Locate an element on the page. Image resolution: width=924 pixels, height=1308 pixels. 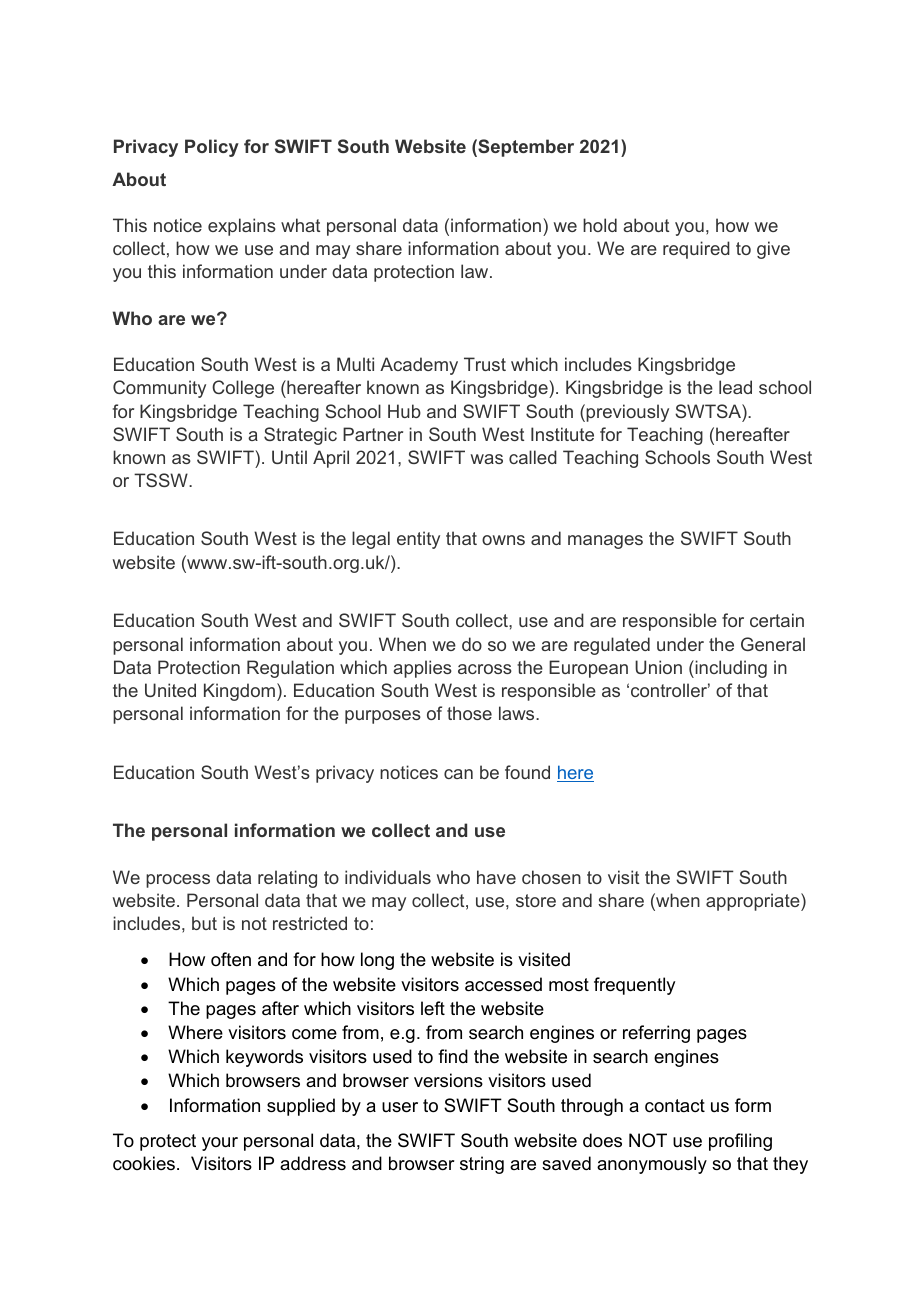
process is located at coordinates (178, 881).
